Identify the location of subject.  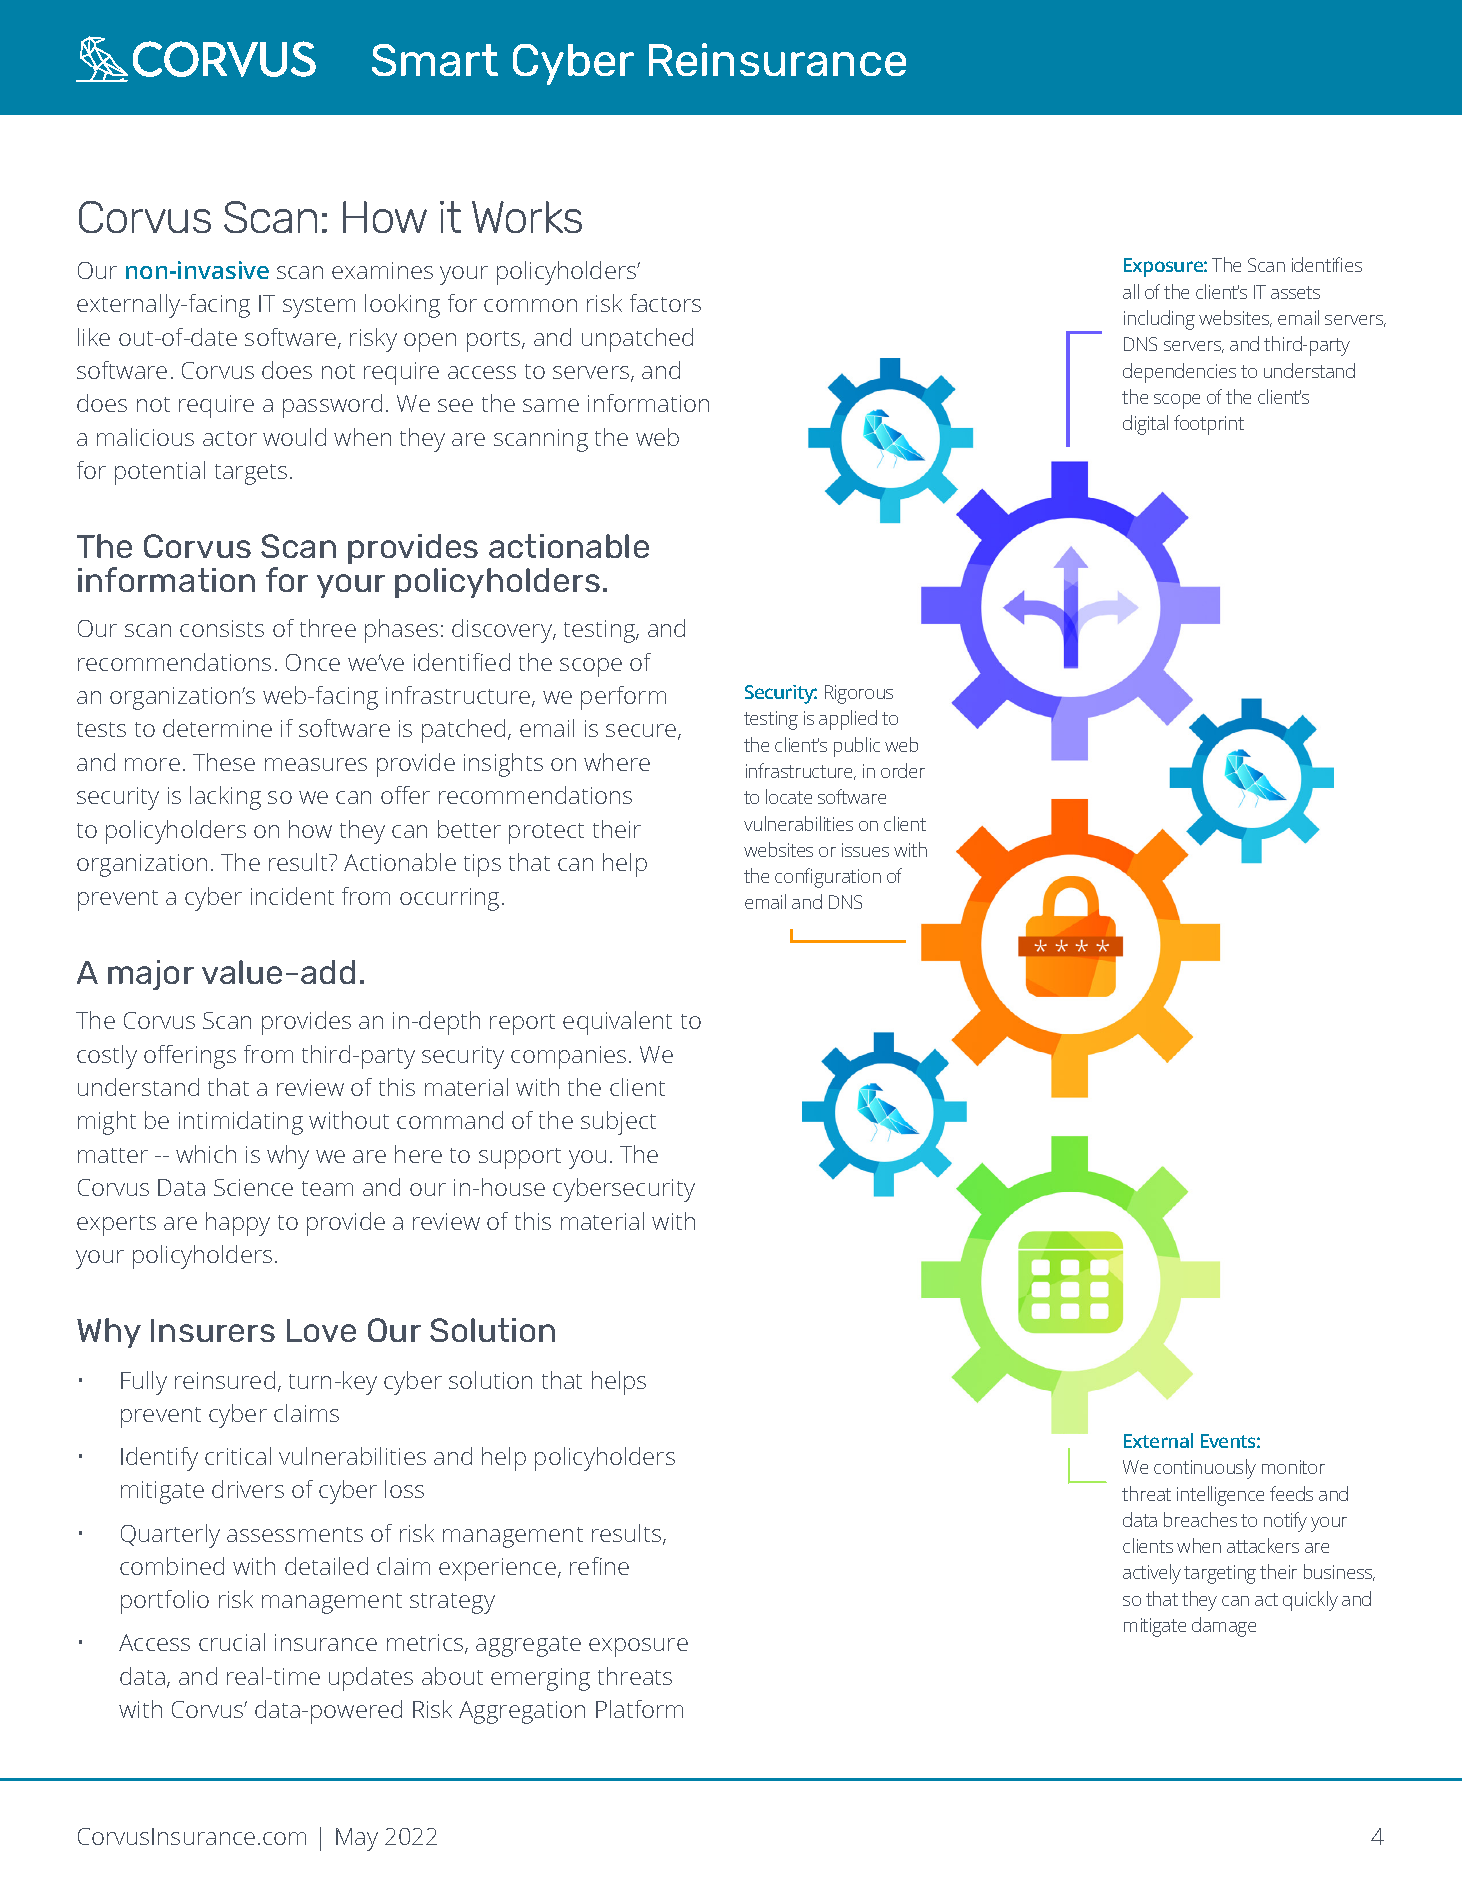
(618, 1123).
